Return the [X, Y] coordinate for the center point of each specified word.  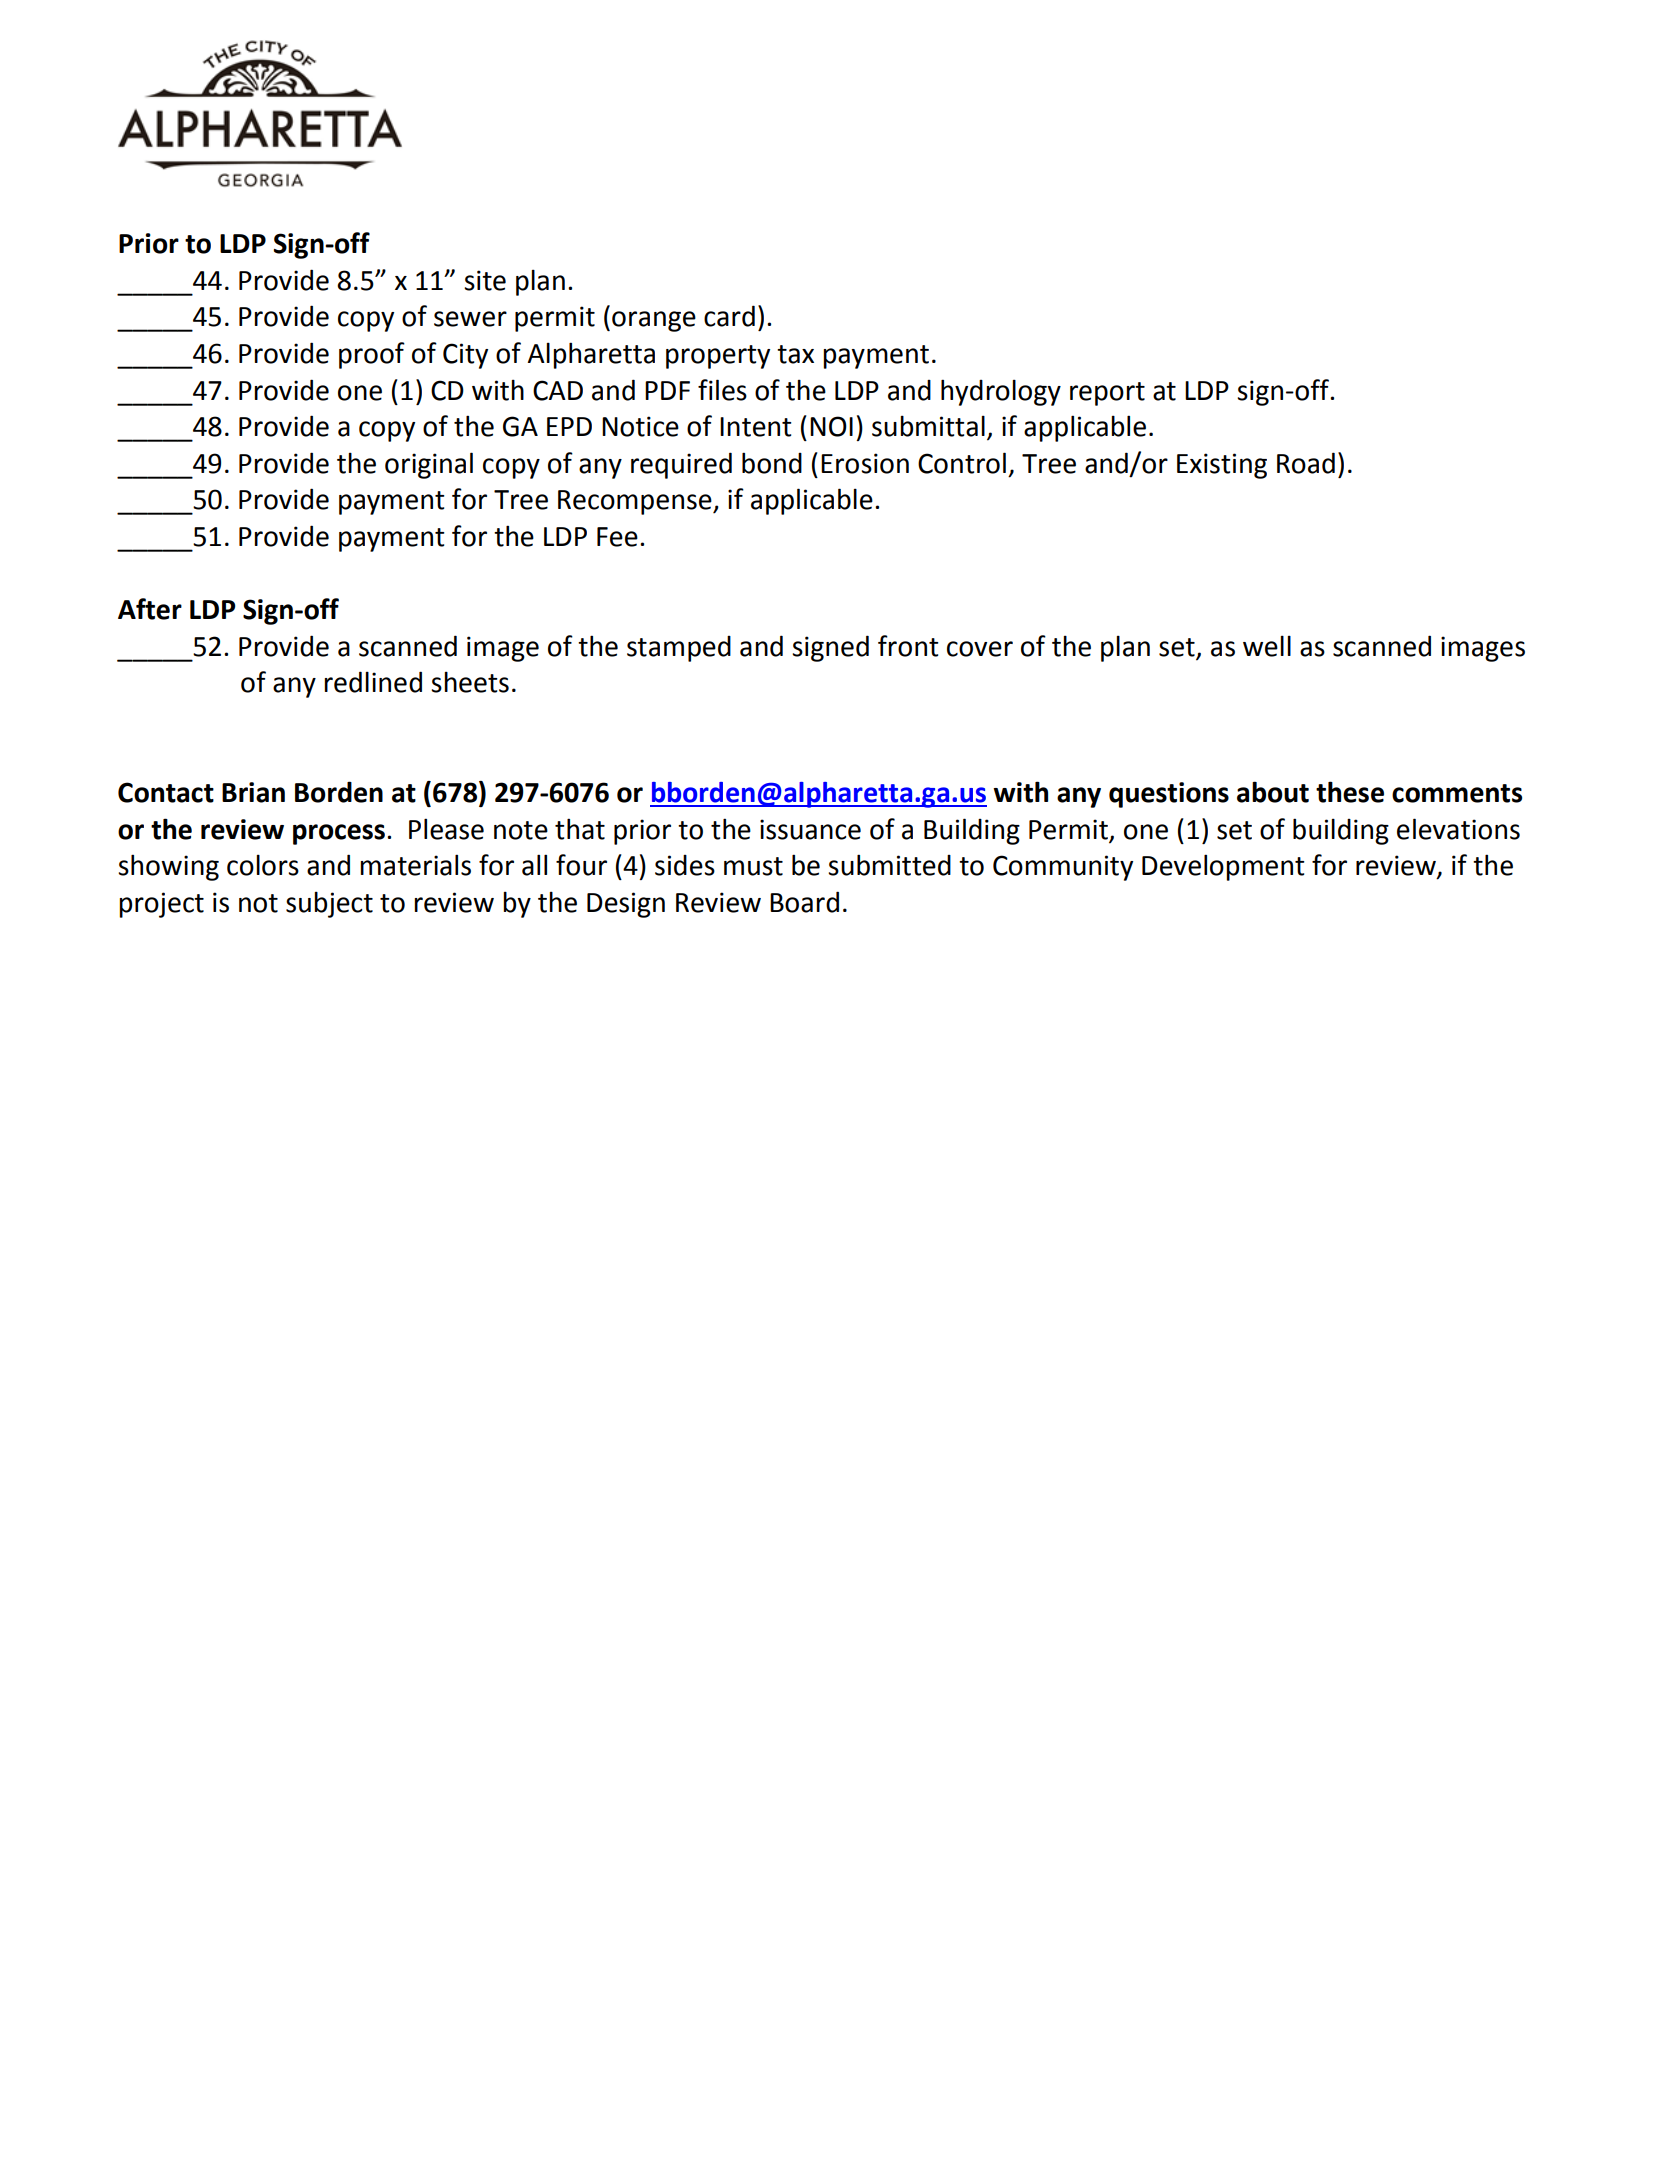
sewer [470, 319]
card [729, 316]
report [1107, 394]
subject [329, 904]
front [908, 646]
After [150, 609]
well [1267, 646]
